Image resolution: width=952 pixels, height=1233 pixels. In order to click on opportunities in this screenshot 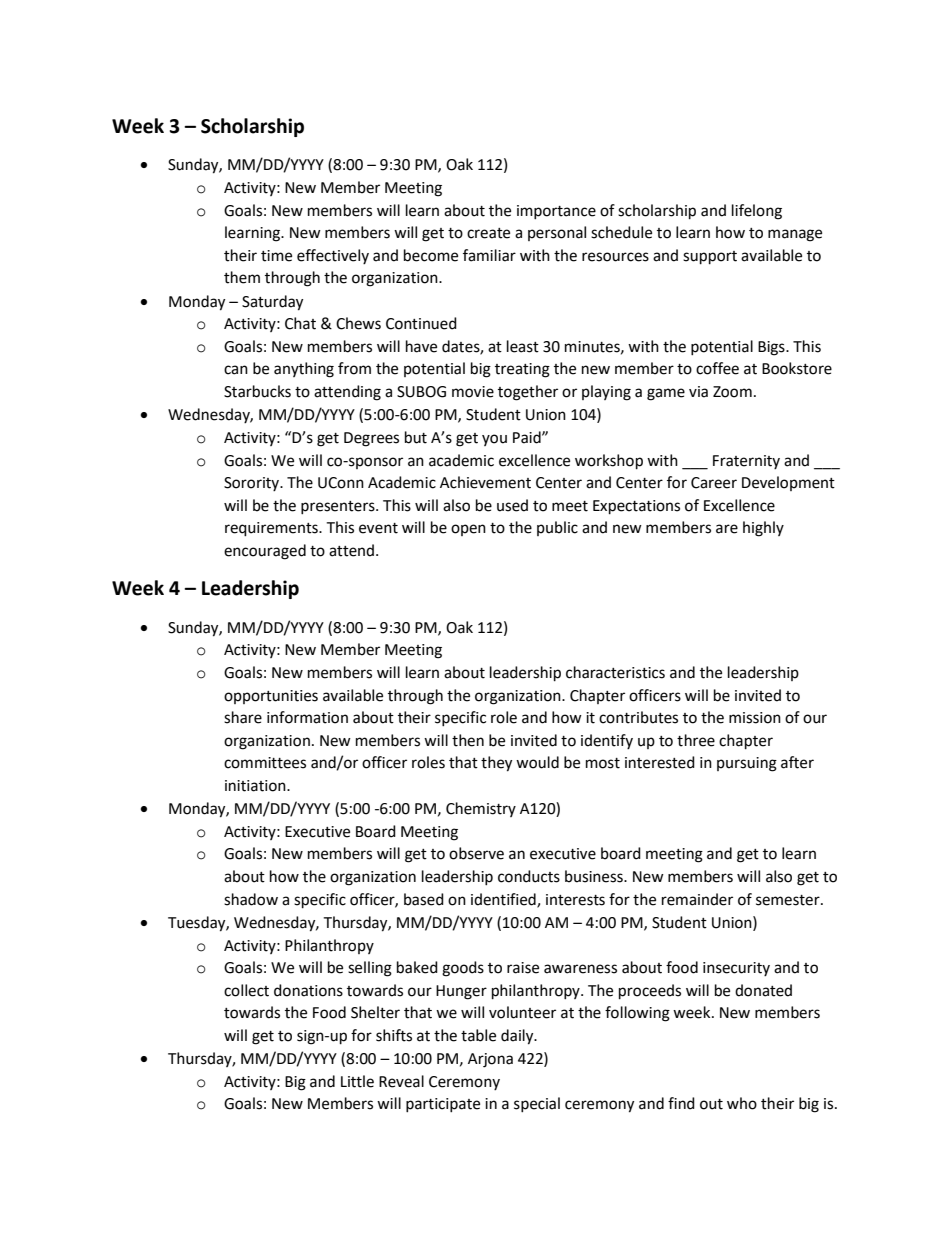, I will do `click(271, 697)`.
